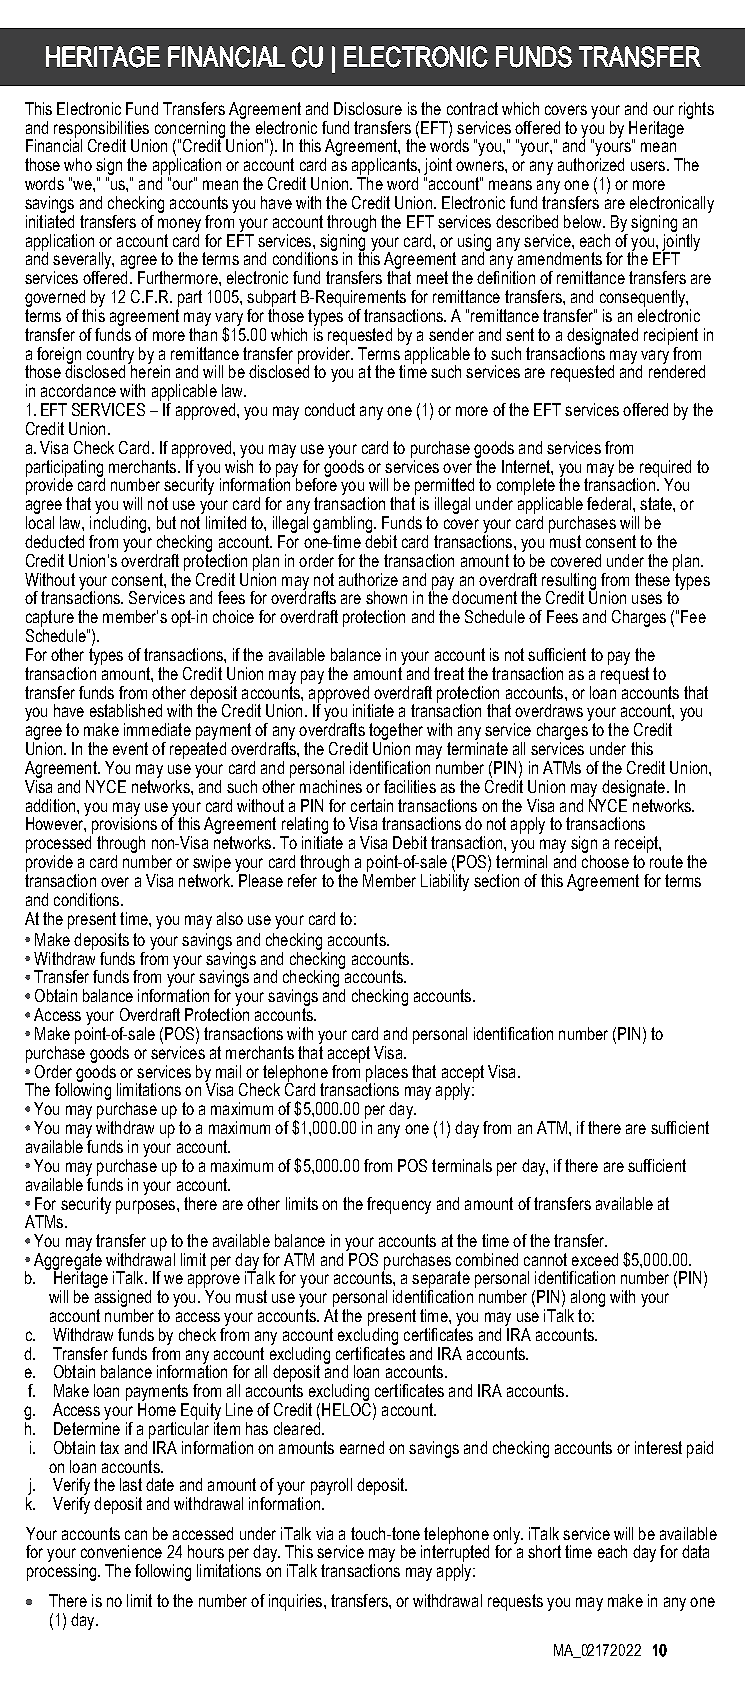 The width and height of the screenshot is (745, 1689). What do you see at coordinates (695, 1551) in the screenshot?
I see `data` at bounding box center [695, 1551].
